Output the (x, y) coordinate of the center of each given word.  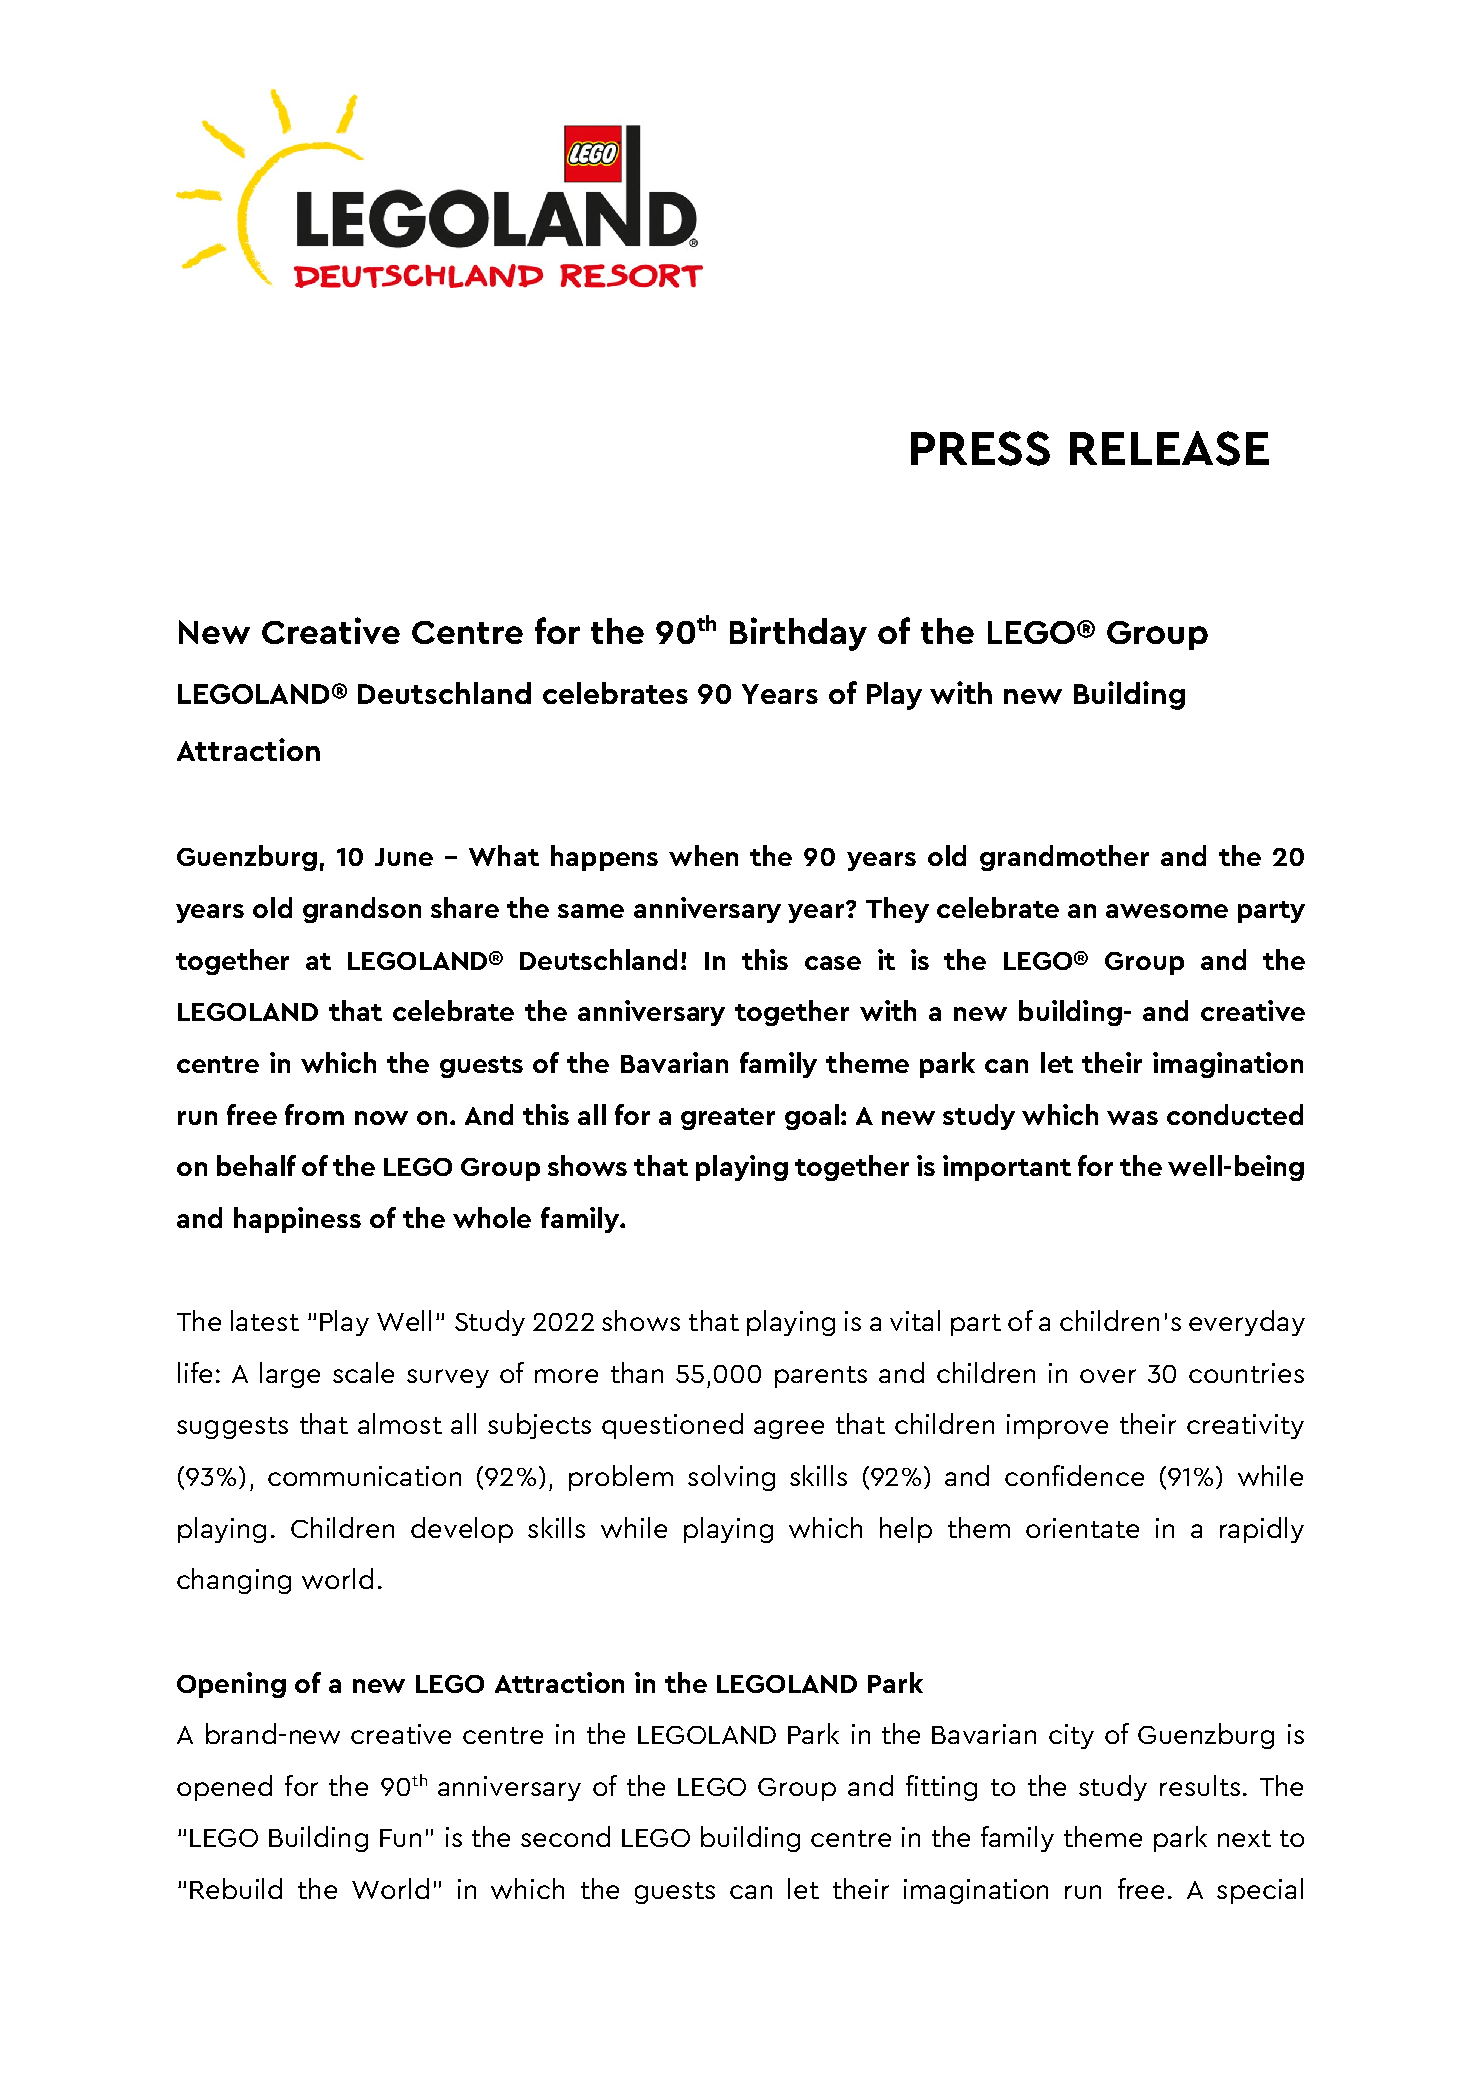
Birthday (798, 634)
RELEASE (1169, 448)
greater (728, 1119)
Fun (400, 1838)
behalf (256, 1165)
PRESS (980, 448)
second (565, 1836)
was (1132, 1118)
